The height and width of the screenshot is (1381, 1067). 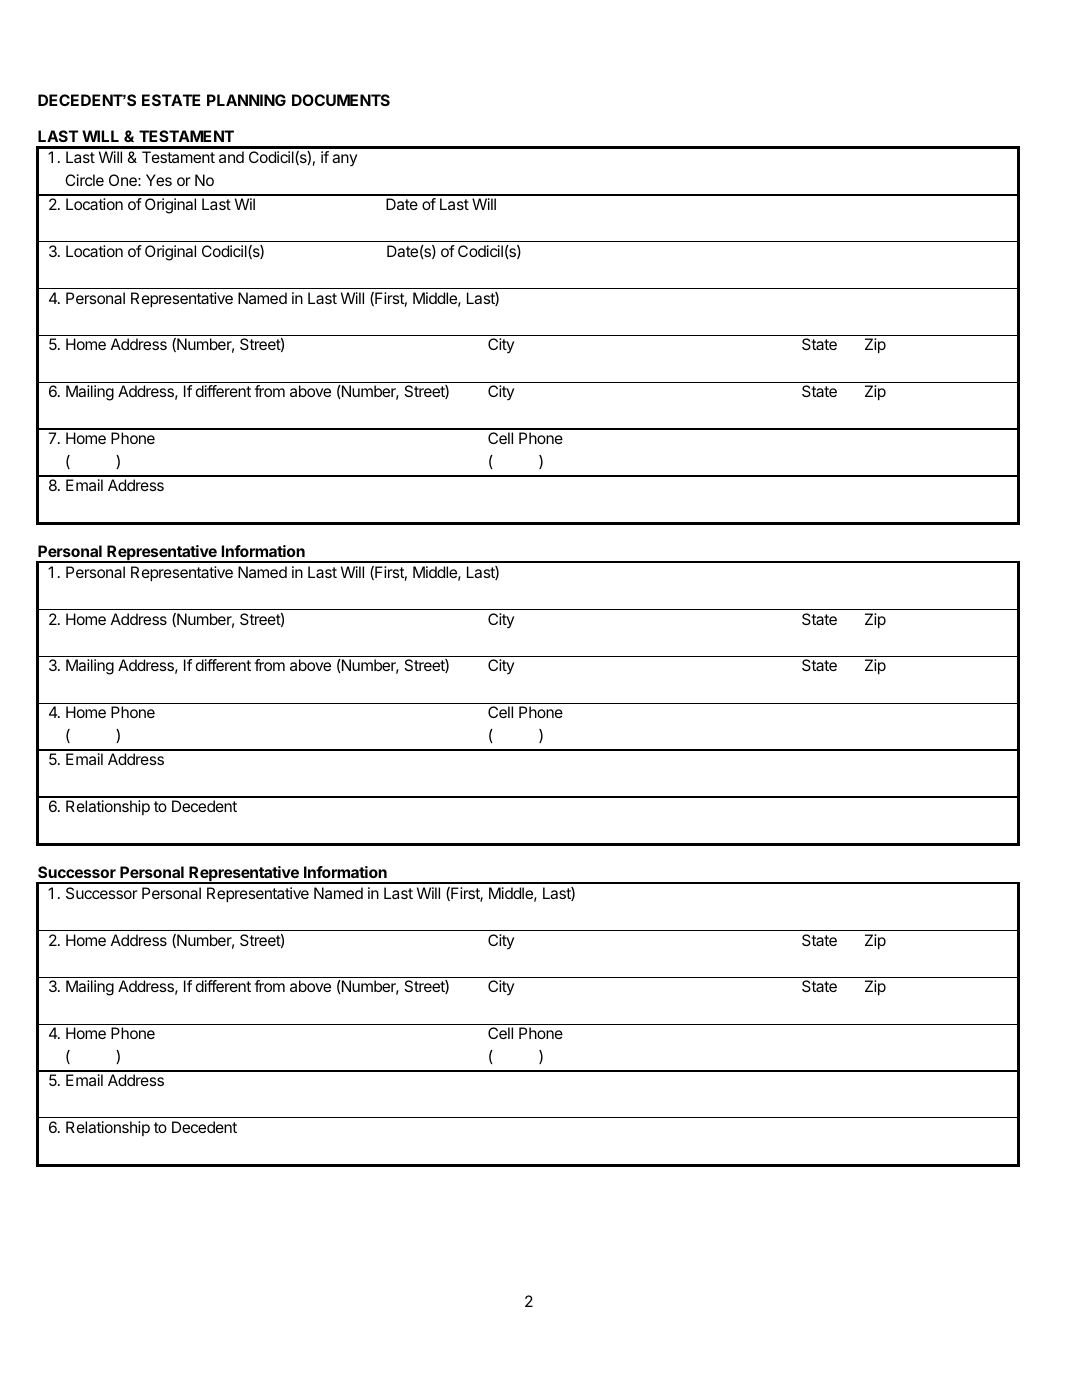 I want to click on DOCUMENTS, so click(x=341, y=100).
